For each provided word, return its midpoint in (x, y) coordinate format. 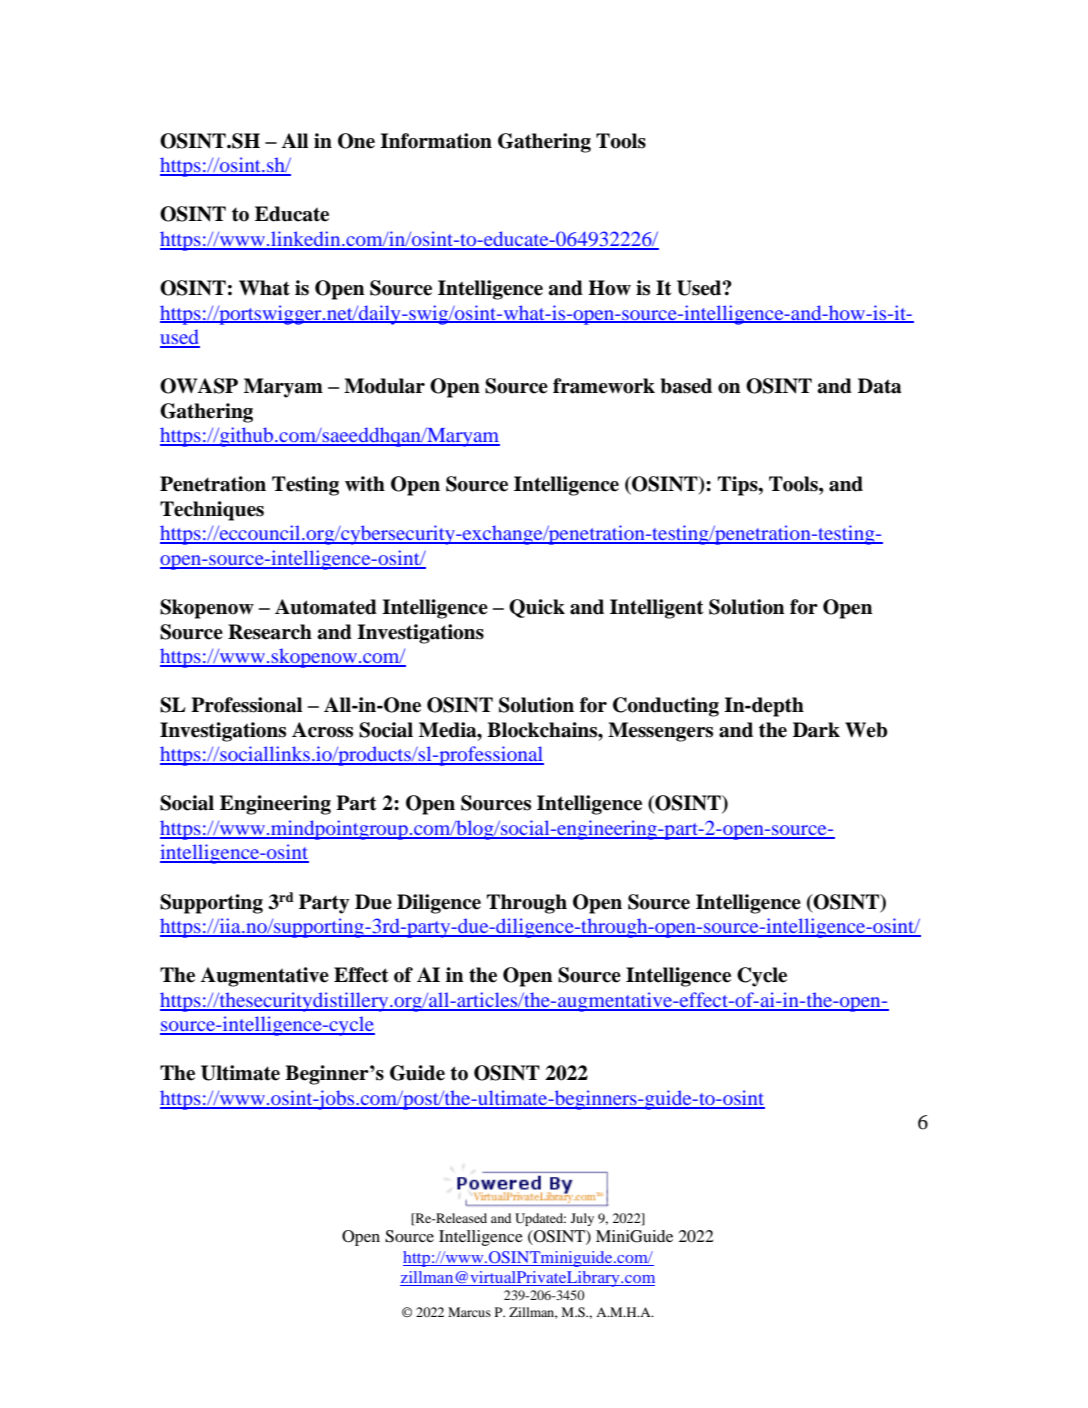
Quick (537, 608)
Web (866, 730)
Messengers (660, 732)
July (582, 1219)
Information (436, 141)
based (686, 386)
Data (879, 386)
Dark (816, 730)
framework (604, 386)
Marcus (469, 1312)
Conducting (666, 707)
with (365, 484)
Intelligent (657, 609)
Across (322, 730)
